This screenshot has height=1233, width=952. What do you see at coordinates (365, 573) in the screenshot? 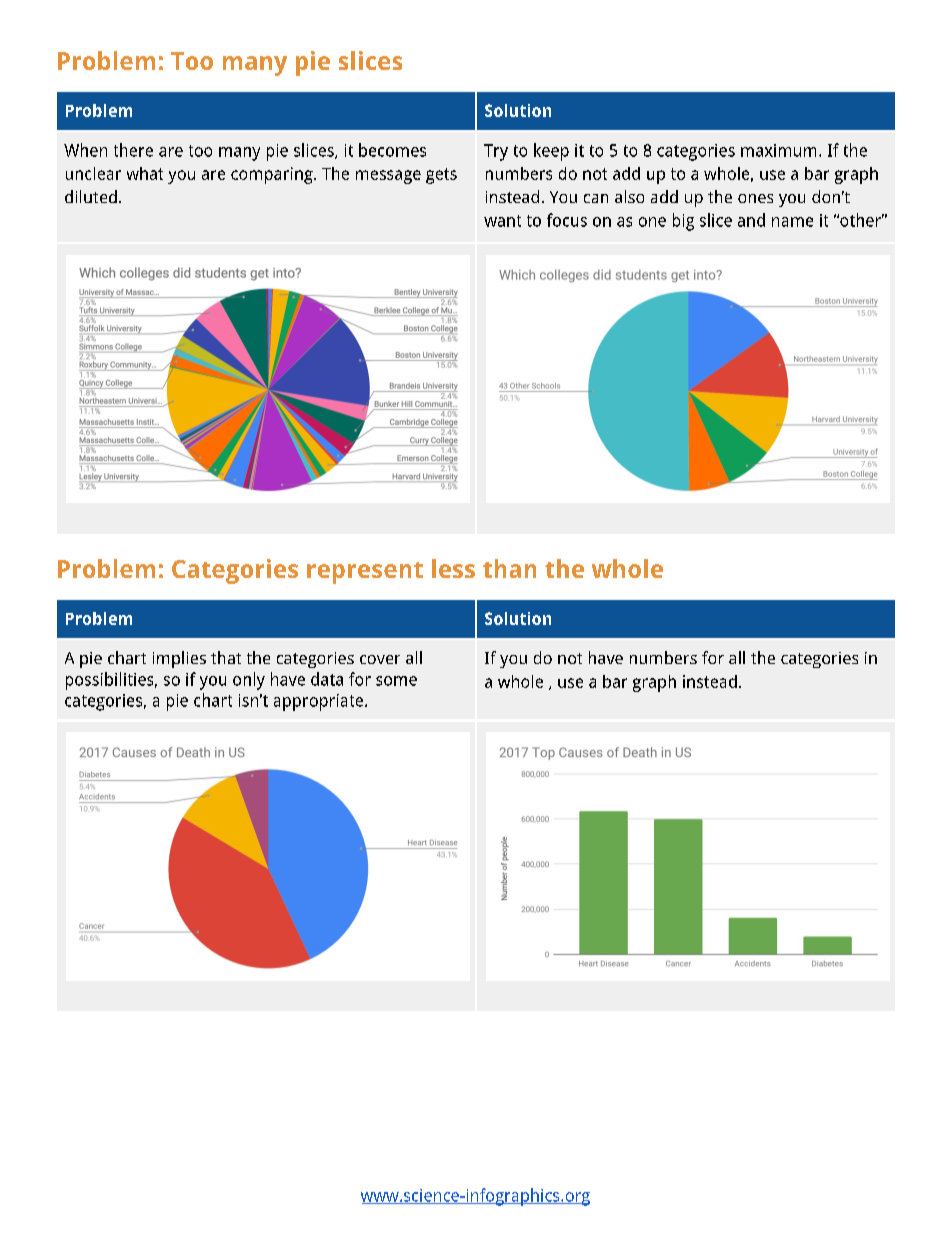
I see `represent` at bounding box center [365, 573].
